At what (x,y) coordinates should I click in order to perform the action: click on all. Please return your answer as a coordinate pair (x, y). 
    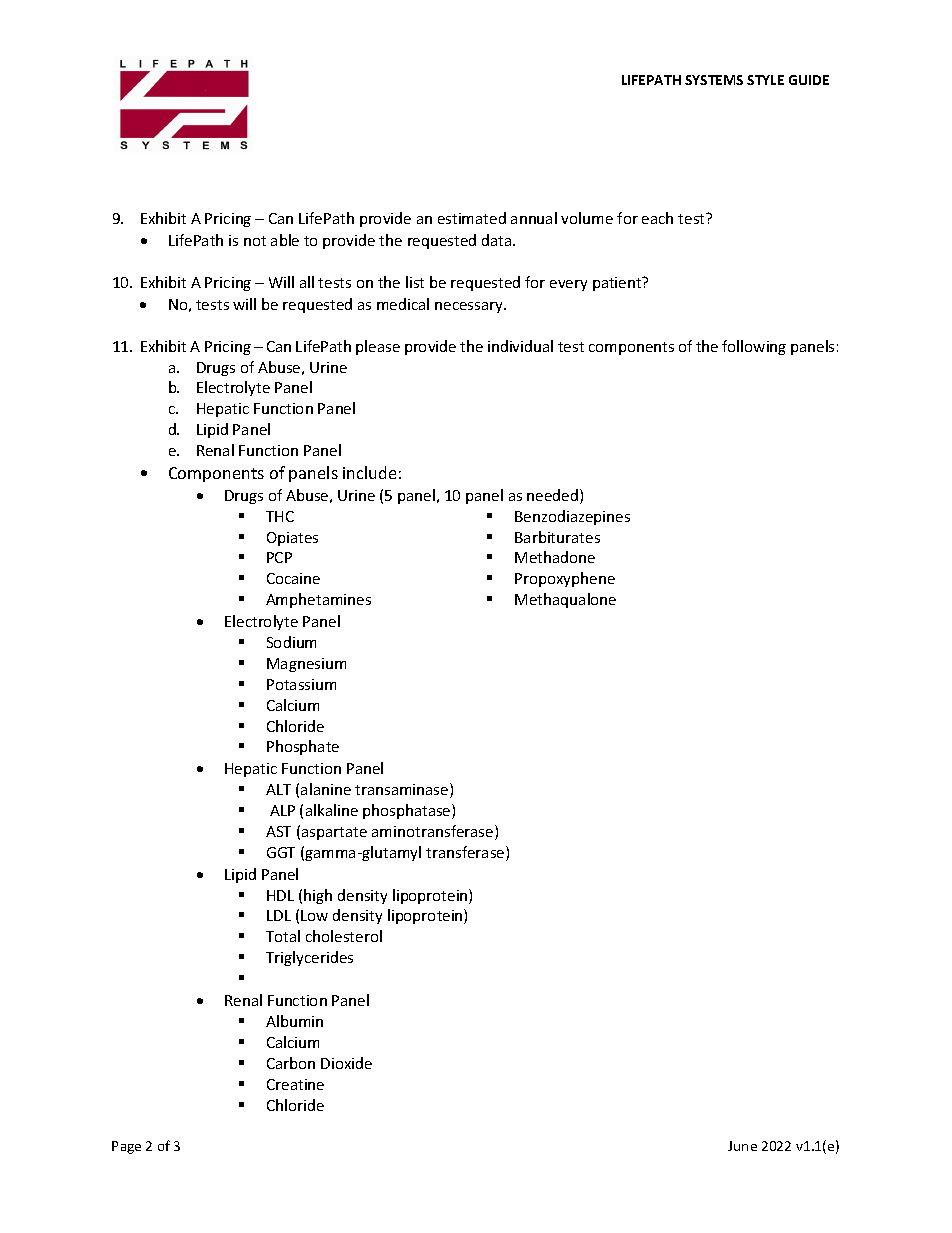
    Looking at the image, I should click on (307, 282).
